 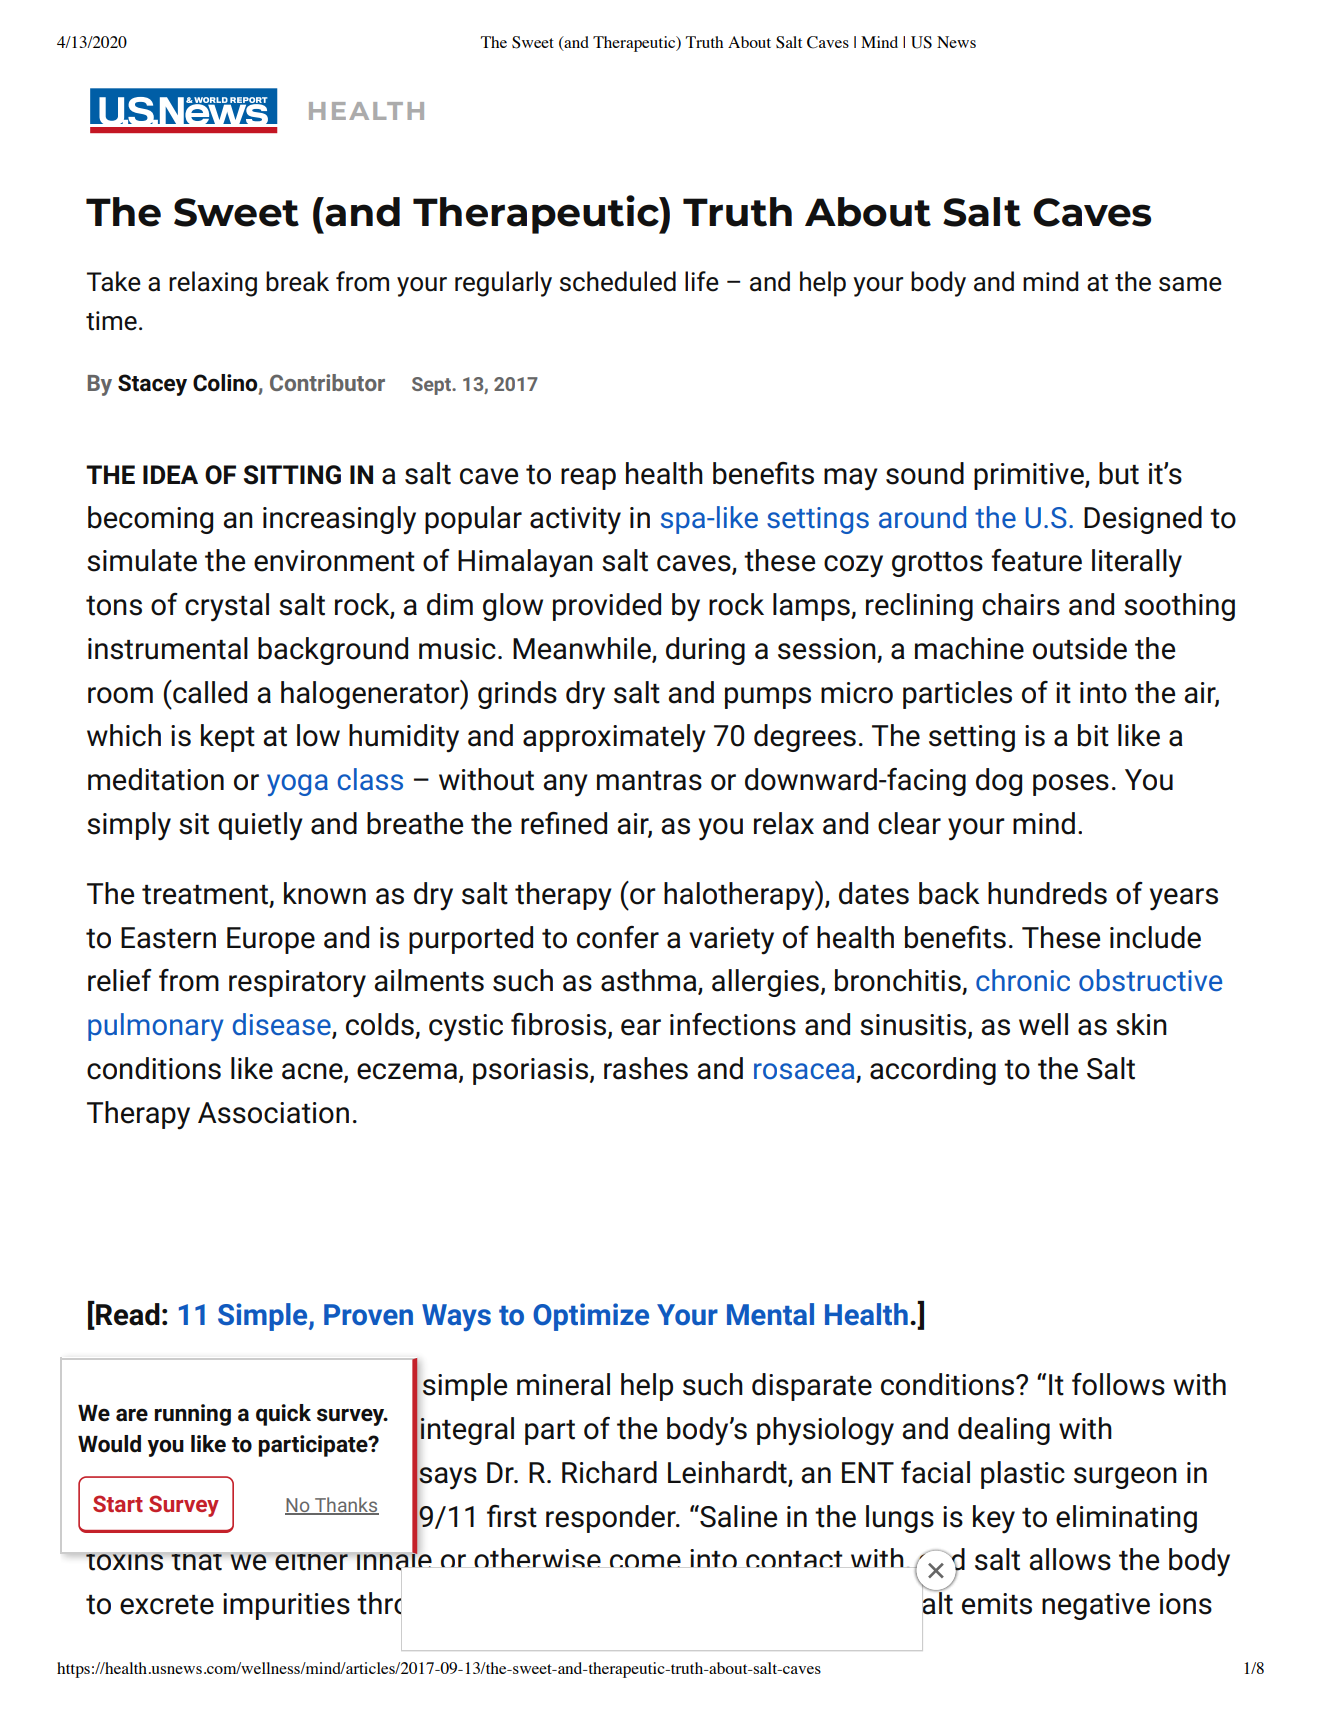 I want to click on chronic, so click(x=1023, y=980).
